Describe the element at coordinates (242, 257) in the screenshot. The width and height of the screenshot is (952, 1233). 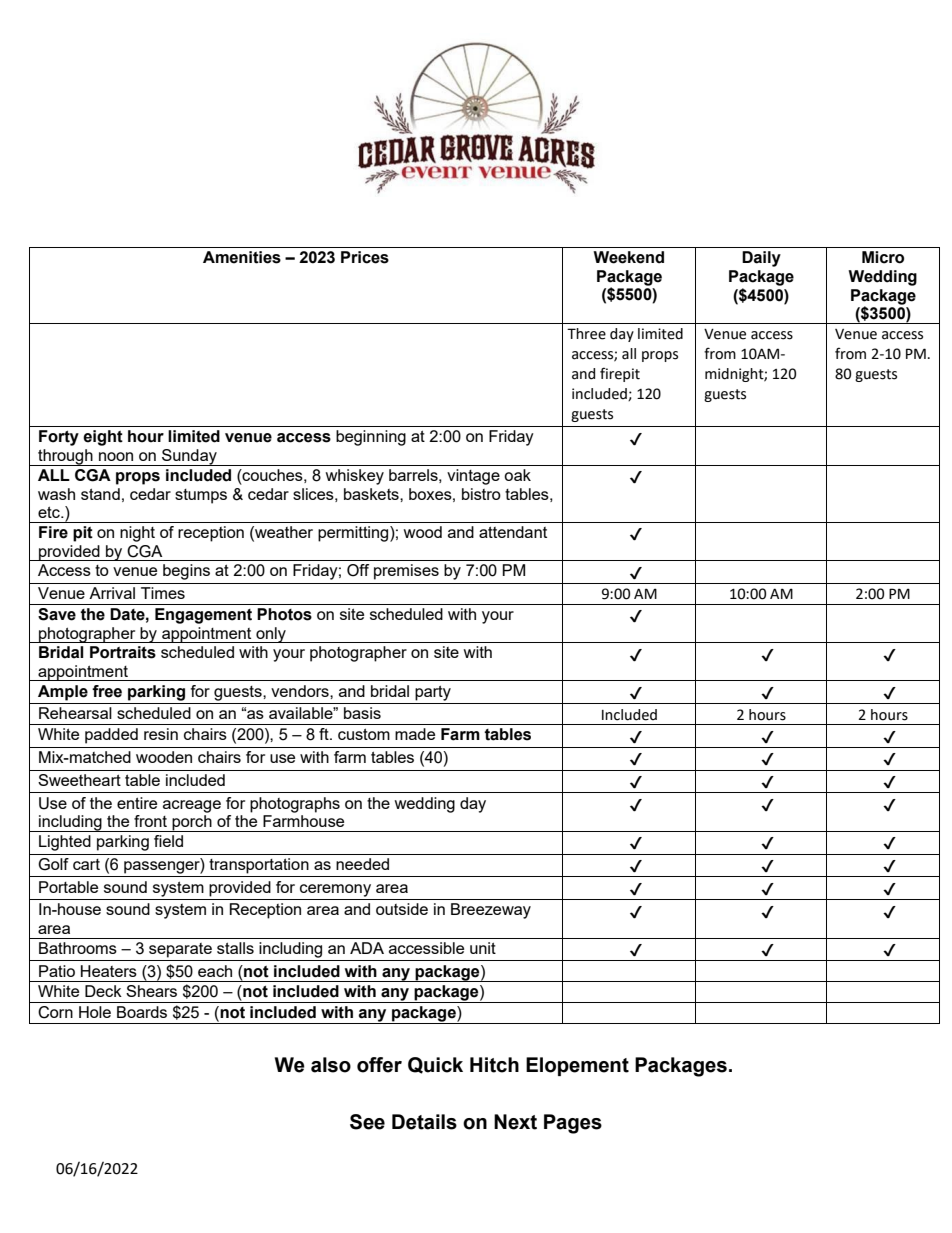
I see `Amenities` at that location.
